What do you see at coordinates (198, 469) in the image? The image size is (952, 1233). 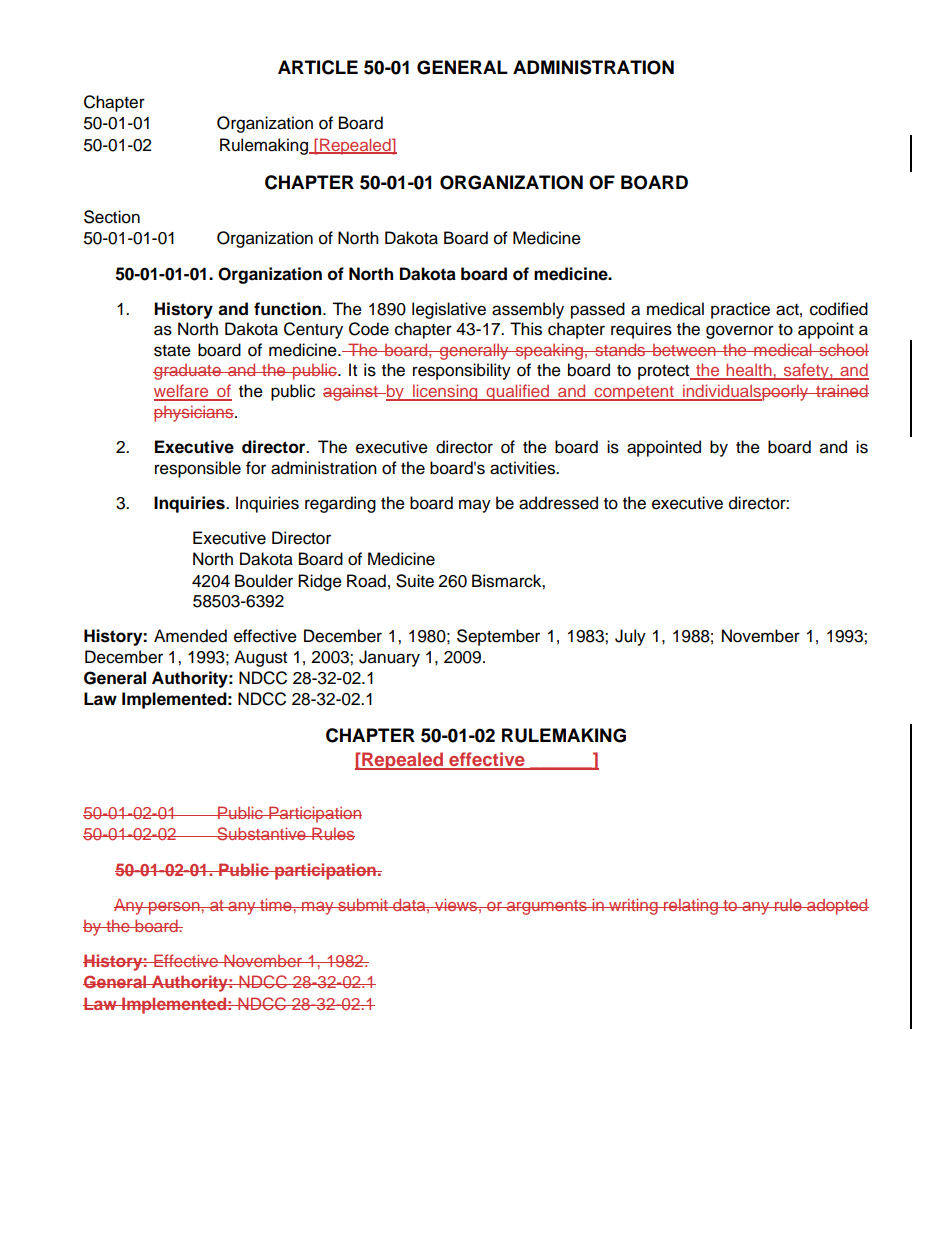 I see `responsible` at bounding box center [198, 469].
